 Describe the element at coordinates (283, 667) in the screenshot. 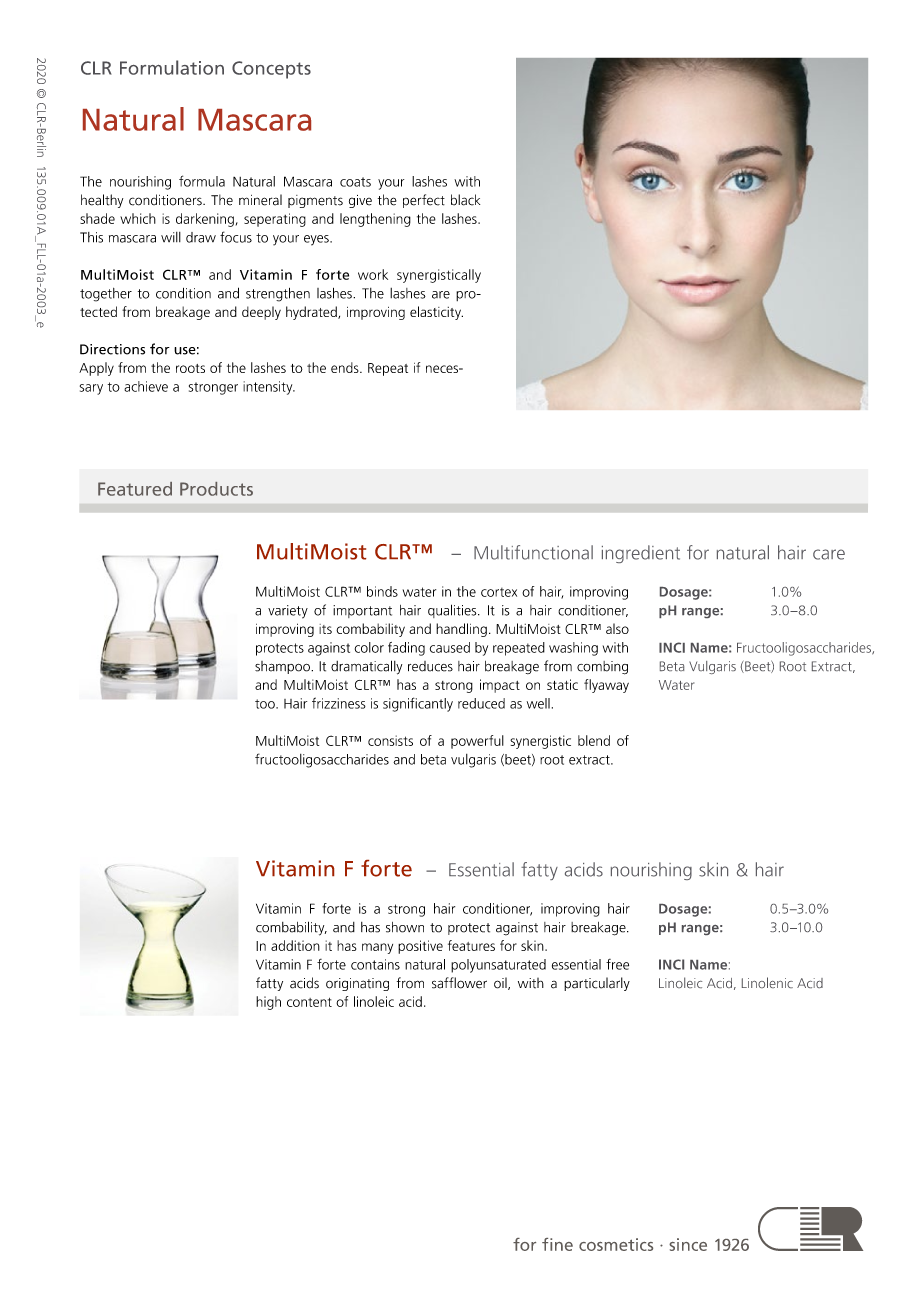

I see `shampoo` at that location.
